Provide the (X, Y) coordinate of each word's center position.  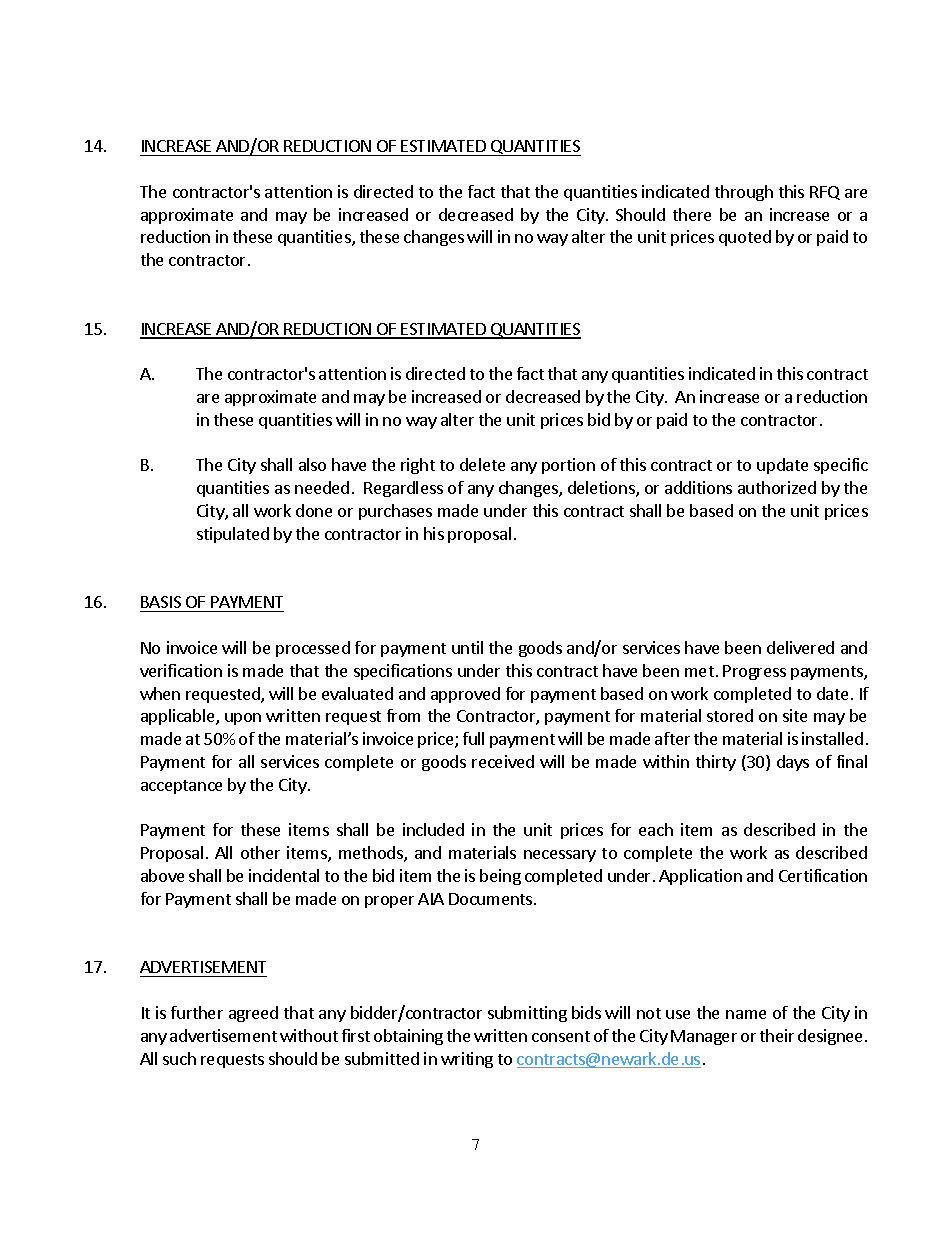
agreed (253, 1014)
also (312, 464)
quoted (745, 238)
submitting (527, 1014)
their (777, 1035)
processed (313, 649)
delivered (800, 647)
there (692, 214)
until (467, 647)
